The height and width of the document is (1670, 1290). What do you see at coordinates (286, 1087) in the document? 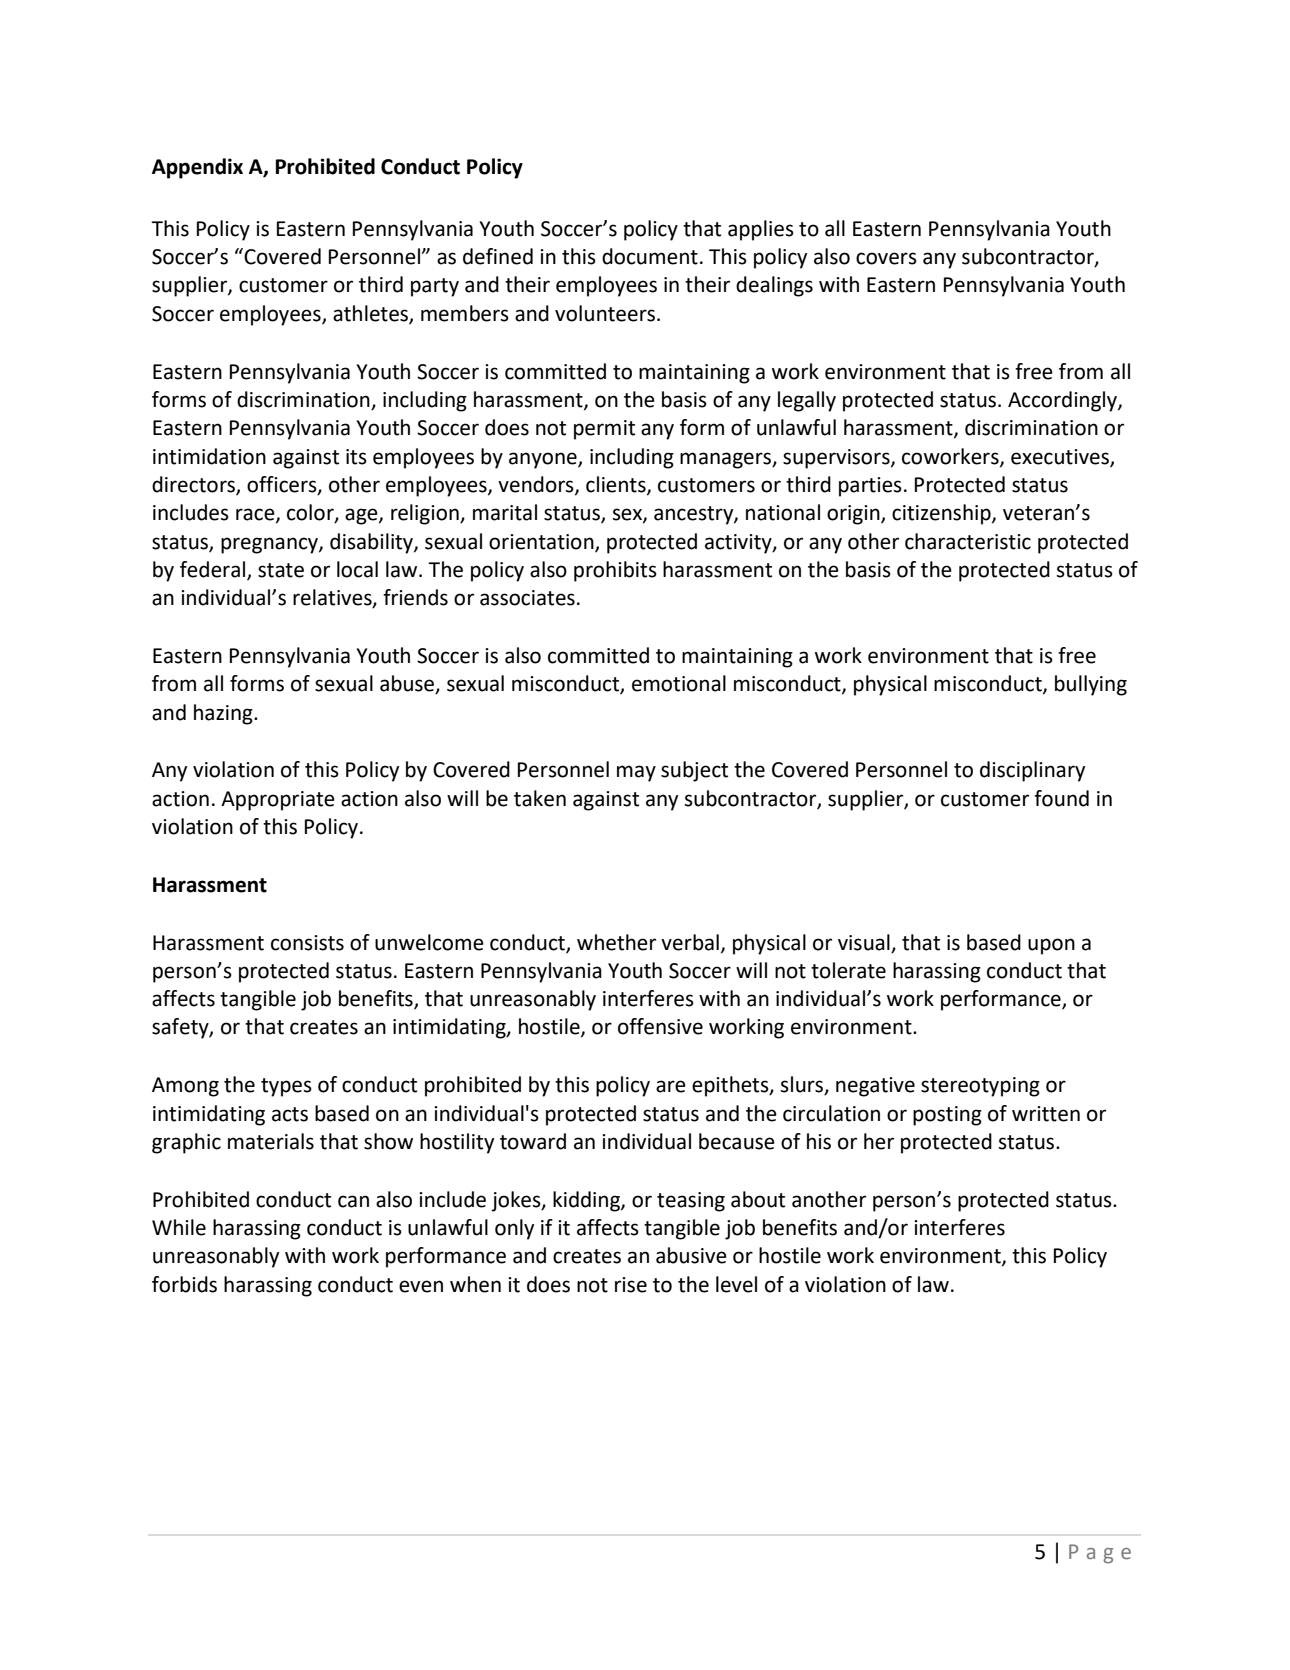
I see `types` at bounding box center [286, 1087].
